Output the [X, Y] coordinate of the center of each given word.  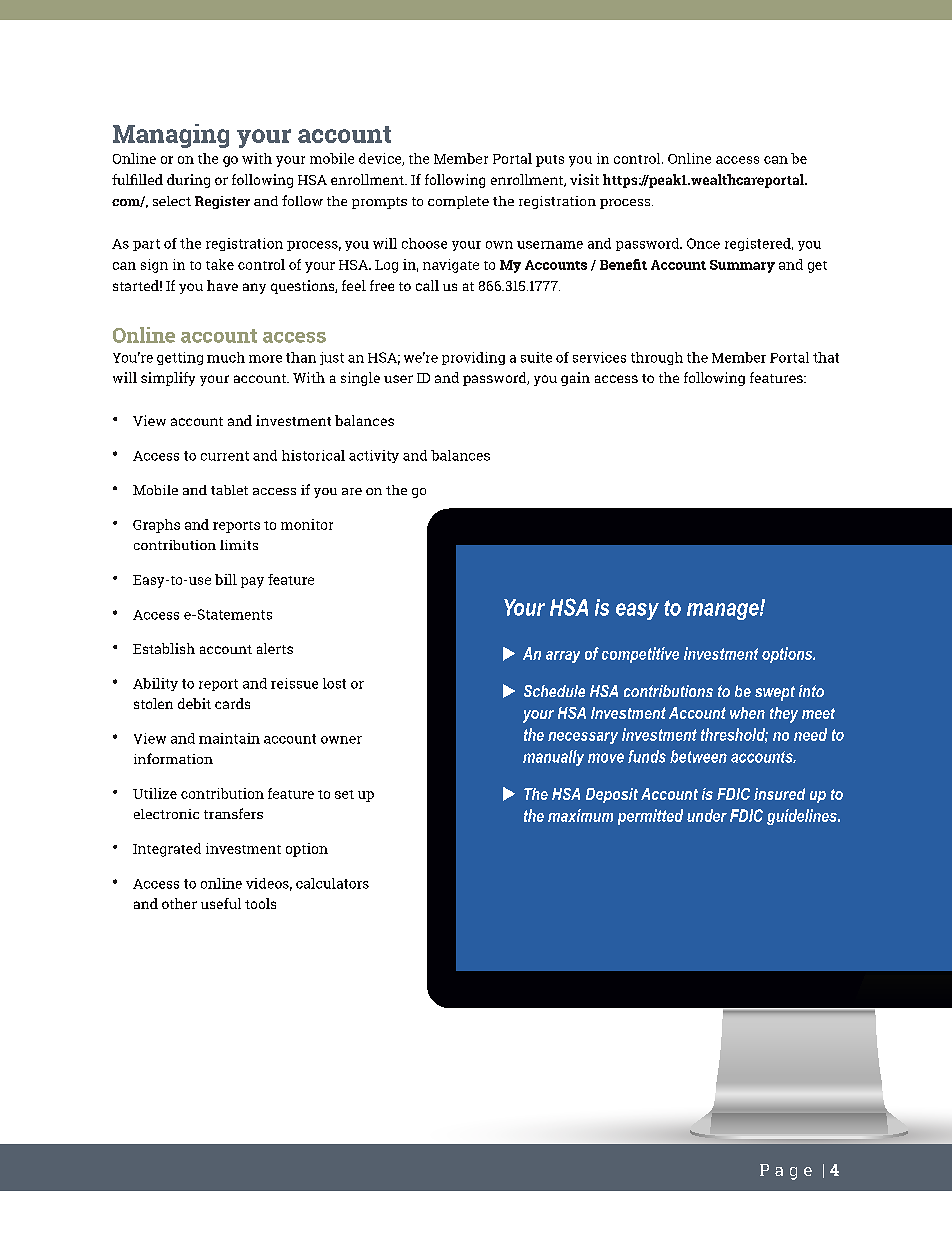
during [188, 181]
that [826, 357]
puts [550, 161]
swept [775, 693]
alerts [275, 648]
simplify [168, 379]
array [563, 657]
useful [221, 903]
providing [473, 358]
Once [703, 243]
